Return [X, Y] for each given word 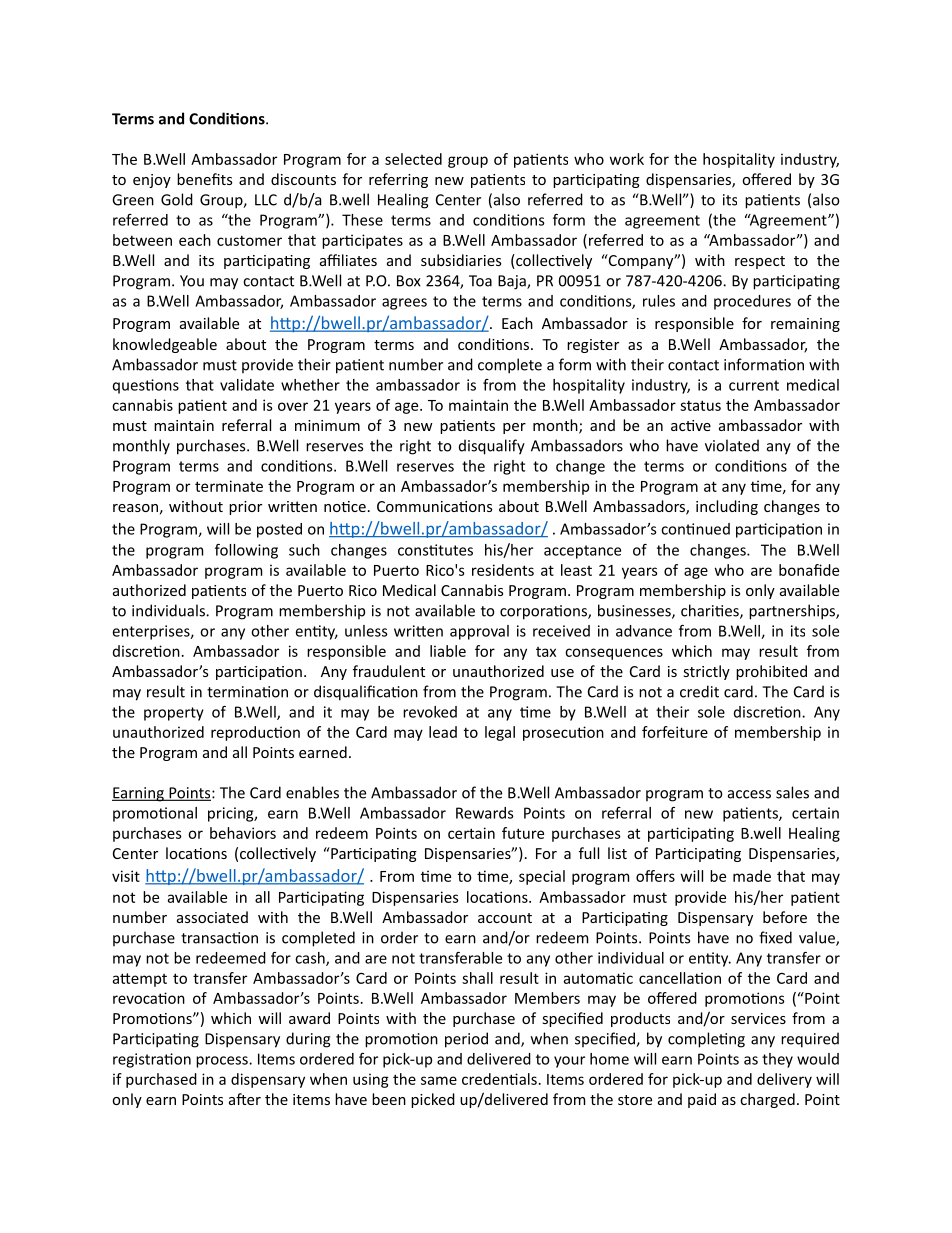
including [727, 507]
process [223, 1062]
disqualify [492, 447]
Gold [177, 199]
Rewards [484, 813]
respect [760, 262]
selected [413, 159]
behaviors [243, 833]
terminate [229, 486]
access [749, 794]
